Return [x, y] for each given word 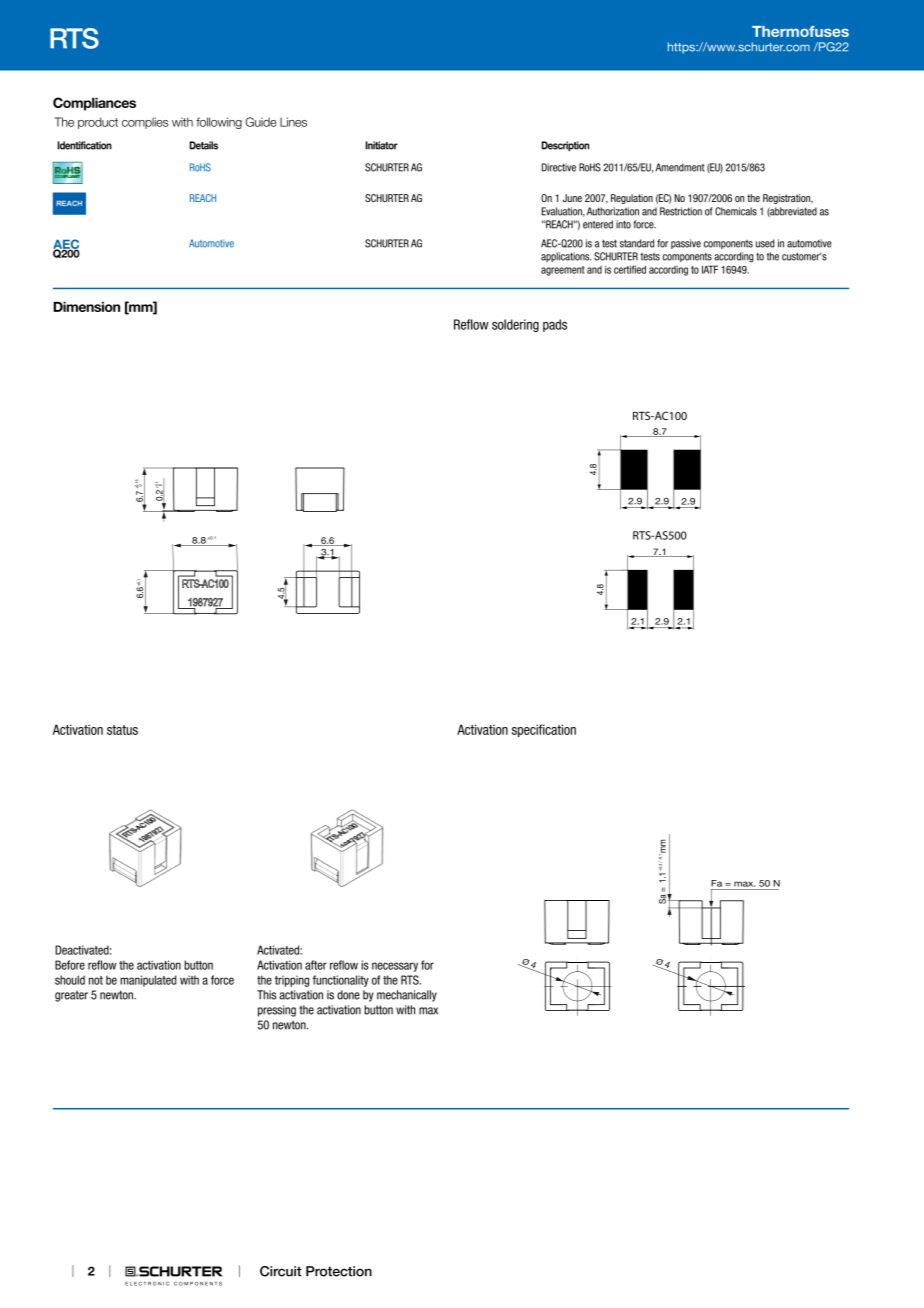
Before [70, 965]
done [348, 995]
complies [145, 123]
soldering [515, 325]
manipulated [148, 981]
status [122, 730]
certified [630, 269]
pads [555, 325]
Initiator [381, 145]
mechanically [407, 996]
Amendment [680, 167]
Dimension [86, 307]
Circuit [281, 1271]
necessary [395, 967]
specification [544, 730]
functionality [341, 981]
